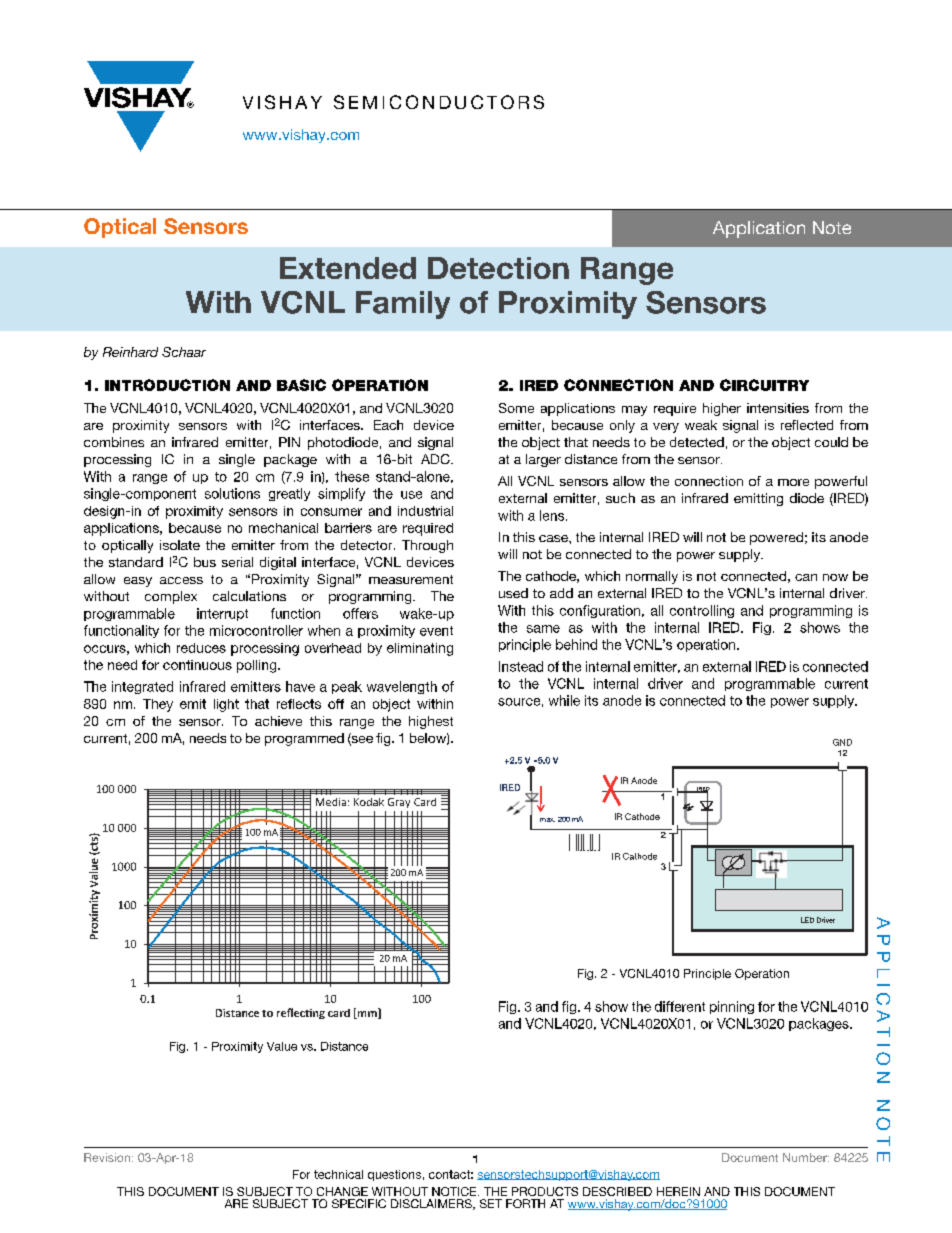 This document has width=952, height=1233. Describe the element at coordinates (399, 803) in the document. I see `Gray` at that location.
